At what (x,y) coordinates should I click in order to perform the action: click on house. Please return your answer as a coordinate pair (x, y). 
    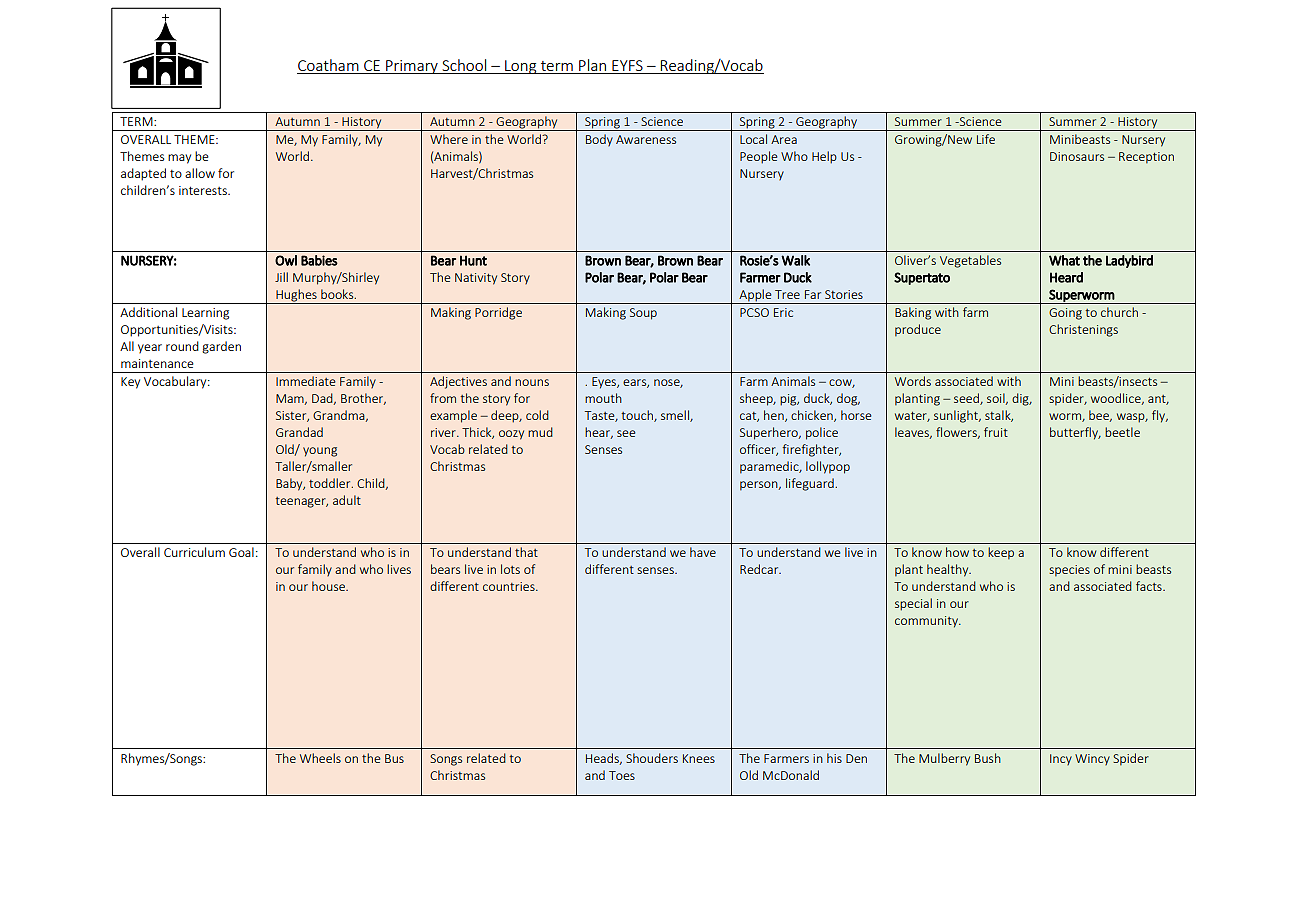
    Looking at the image, I should click on (329, 586).
